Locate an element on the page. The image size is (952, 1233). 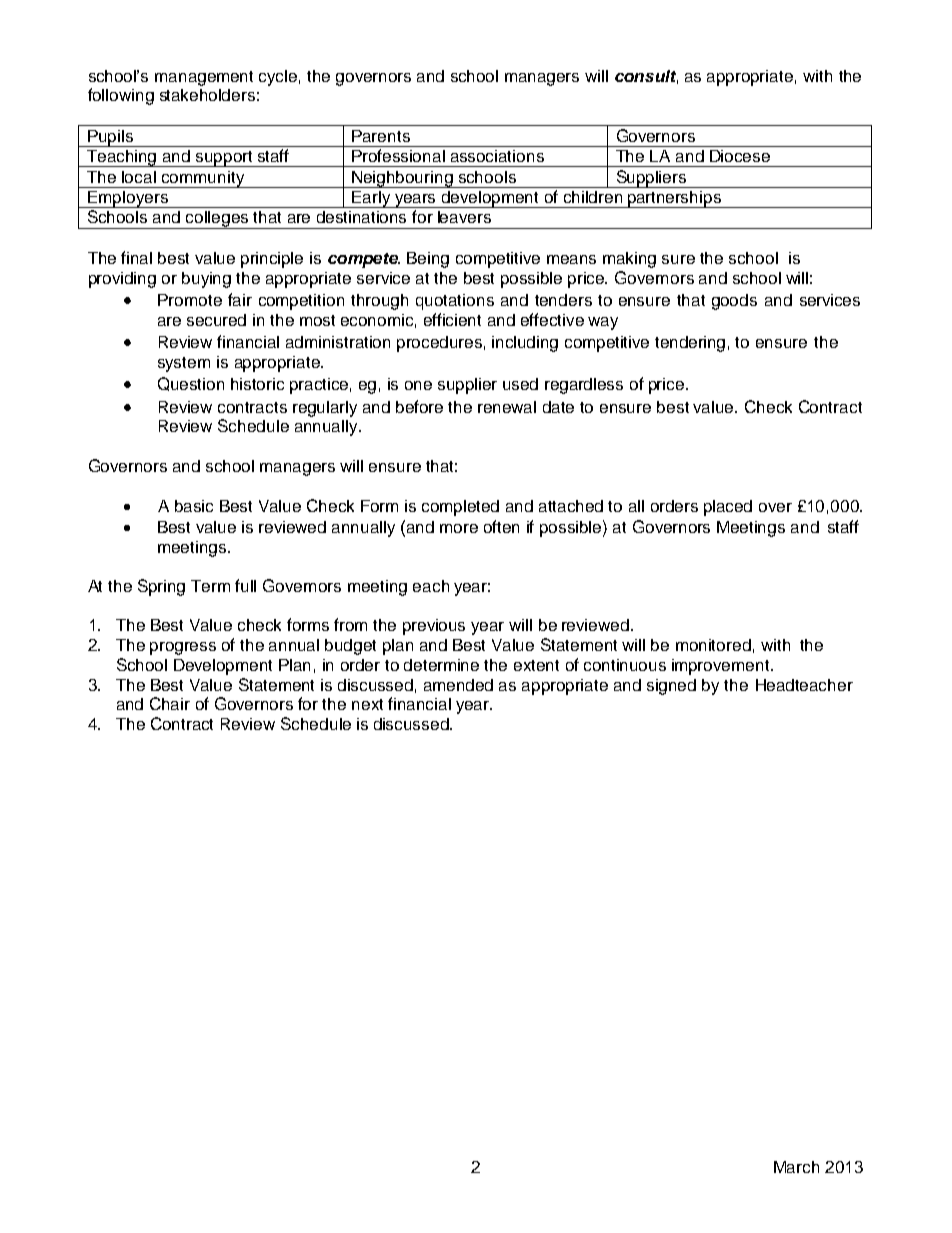
signed is located at coordinates (671, 687).
